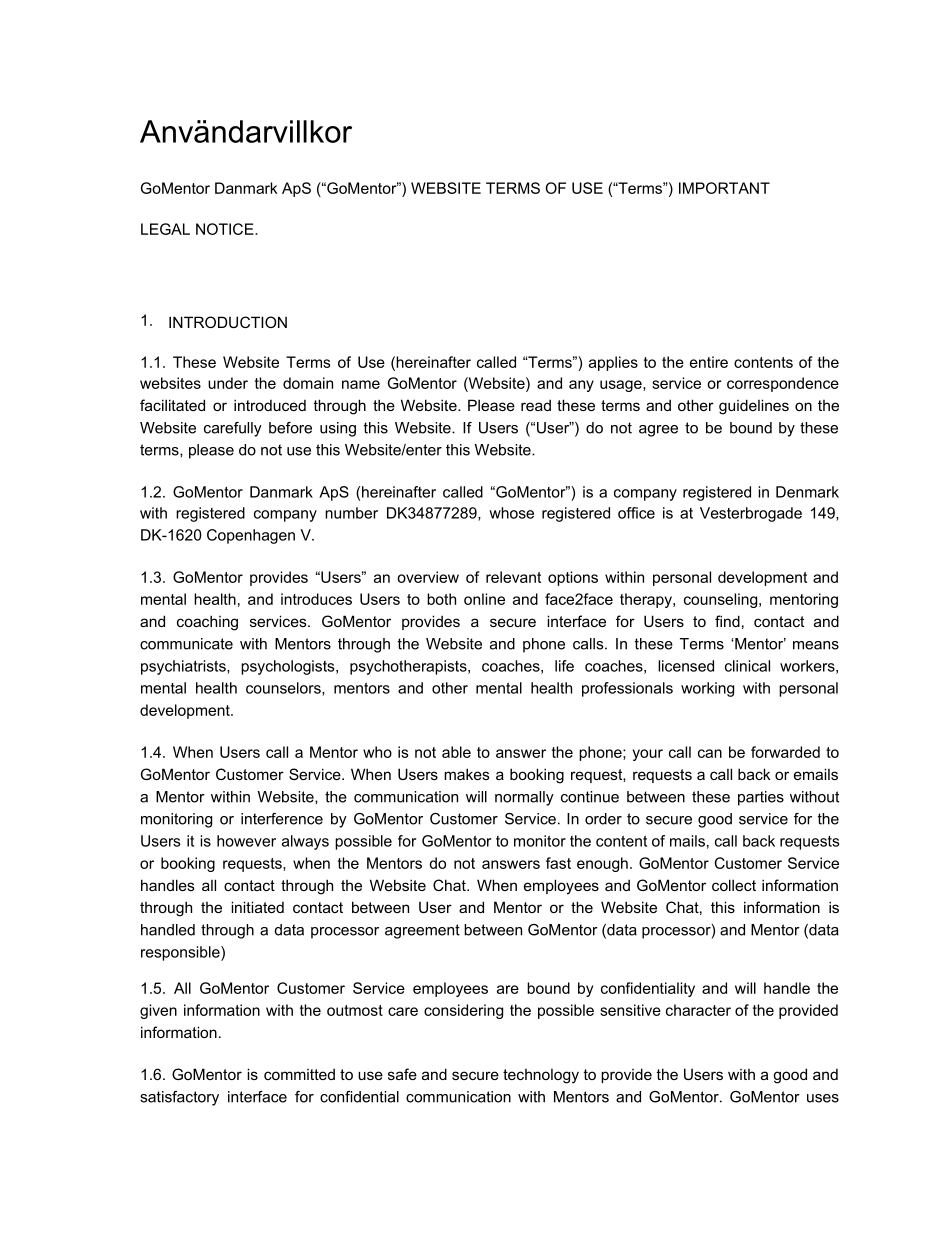 Image resolution: width=952 pixels, height=1233 pixels. I want to click on Denmark, so click(807, 492).
